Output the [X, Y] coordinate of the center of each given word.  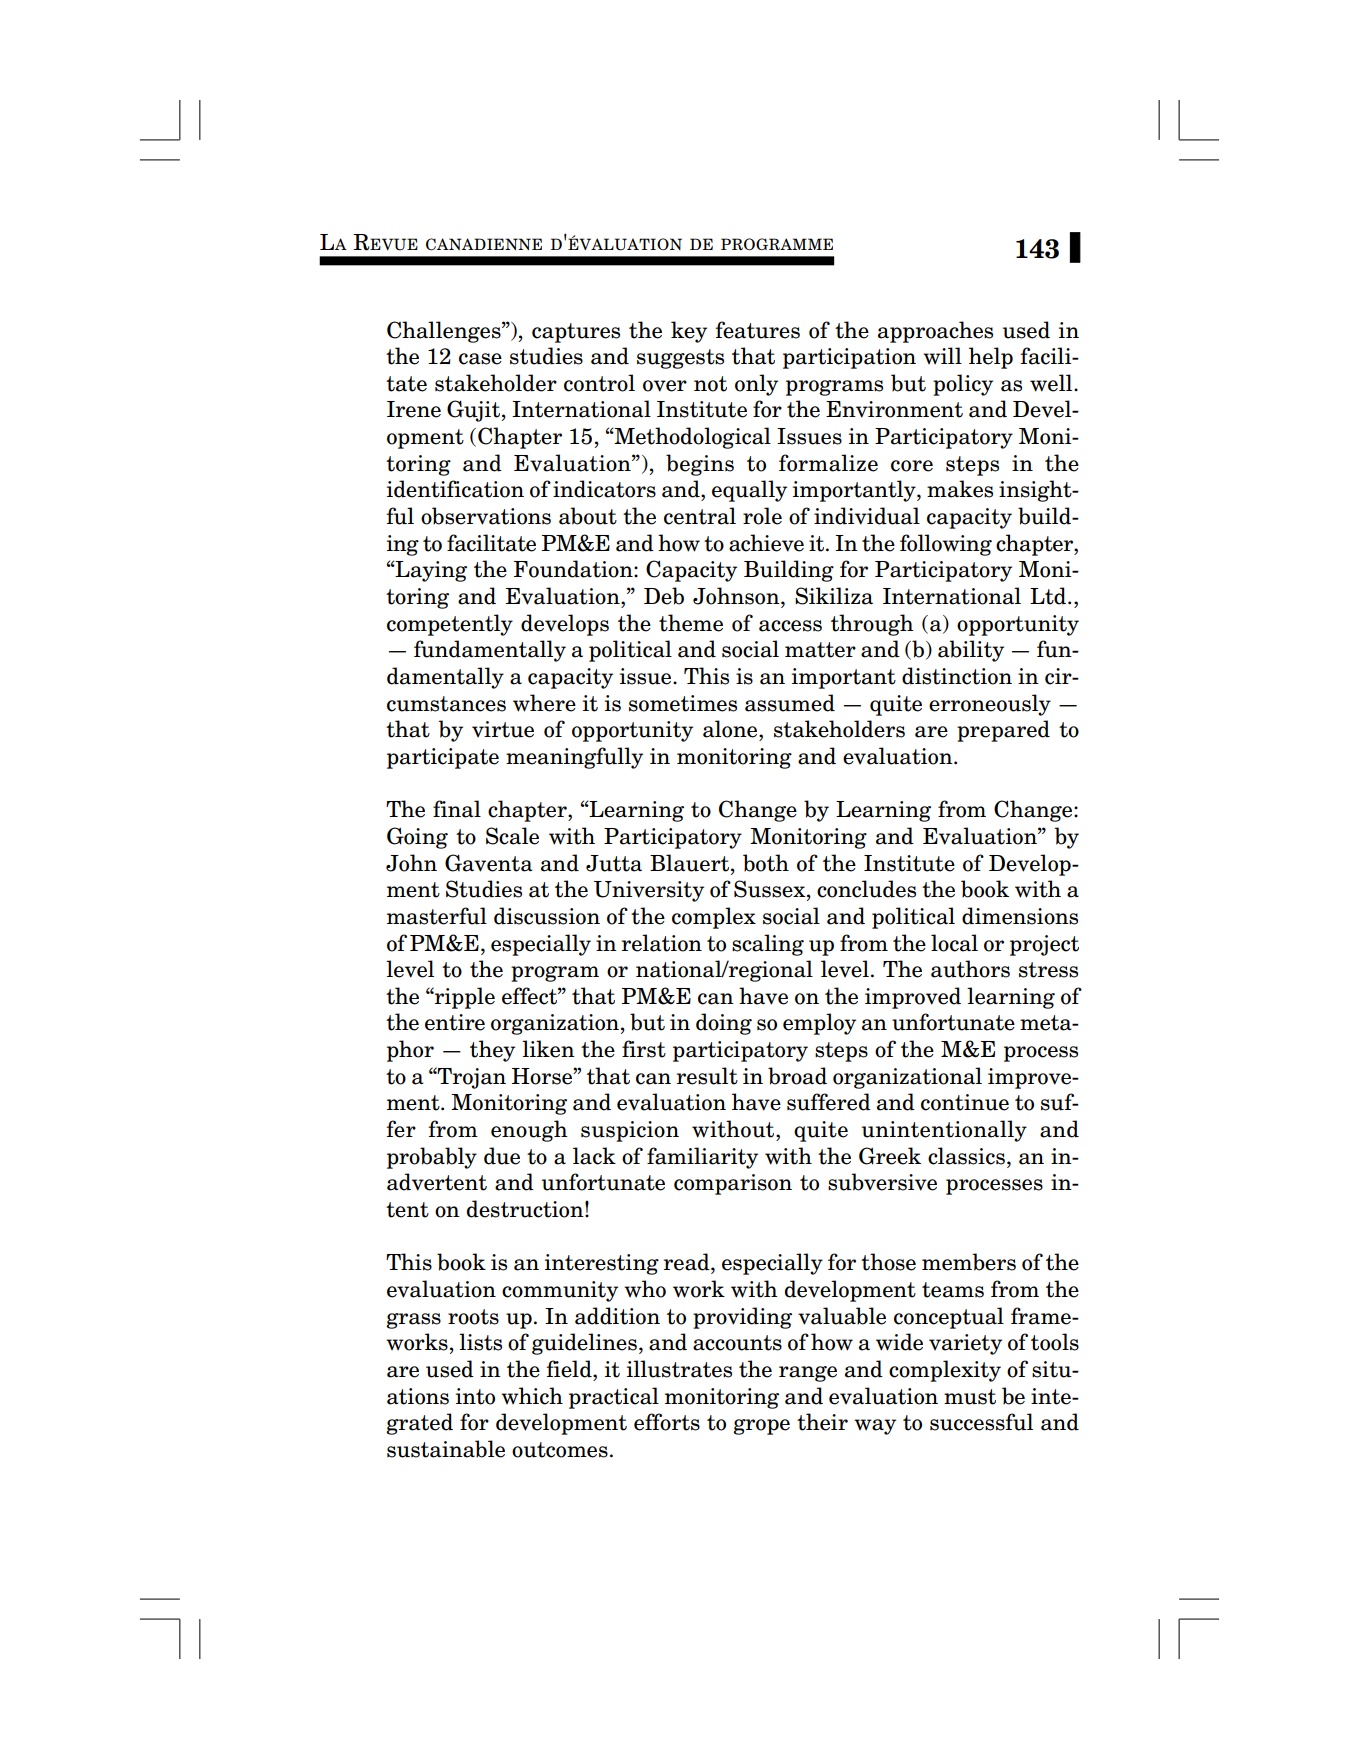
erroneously [990, 705]
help [991, 358]
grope [761, 1427]
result [707, 1076]
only [756, 385]
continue [965, 1102]
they [492, 1051]
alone [731, 729]
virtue [503, 729]
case [480, 359]
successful [981, 1422]
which [532, 1396]
